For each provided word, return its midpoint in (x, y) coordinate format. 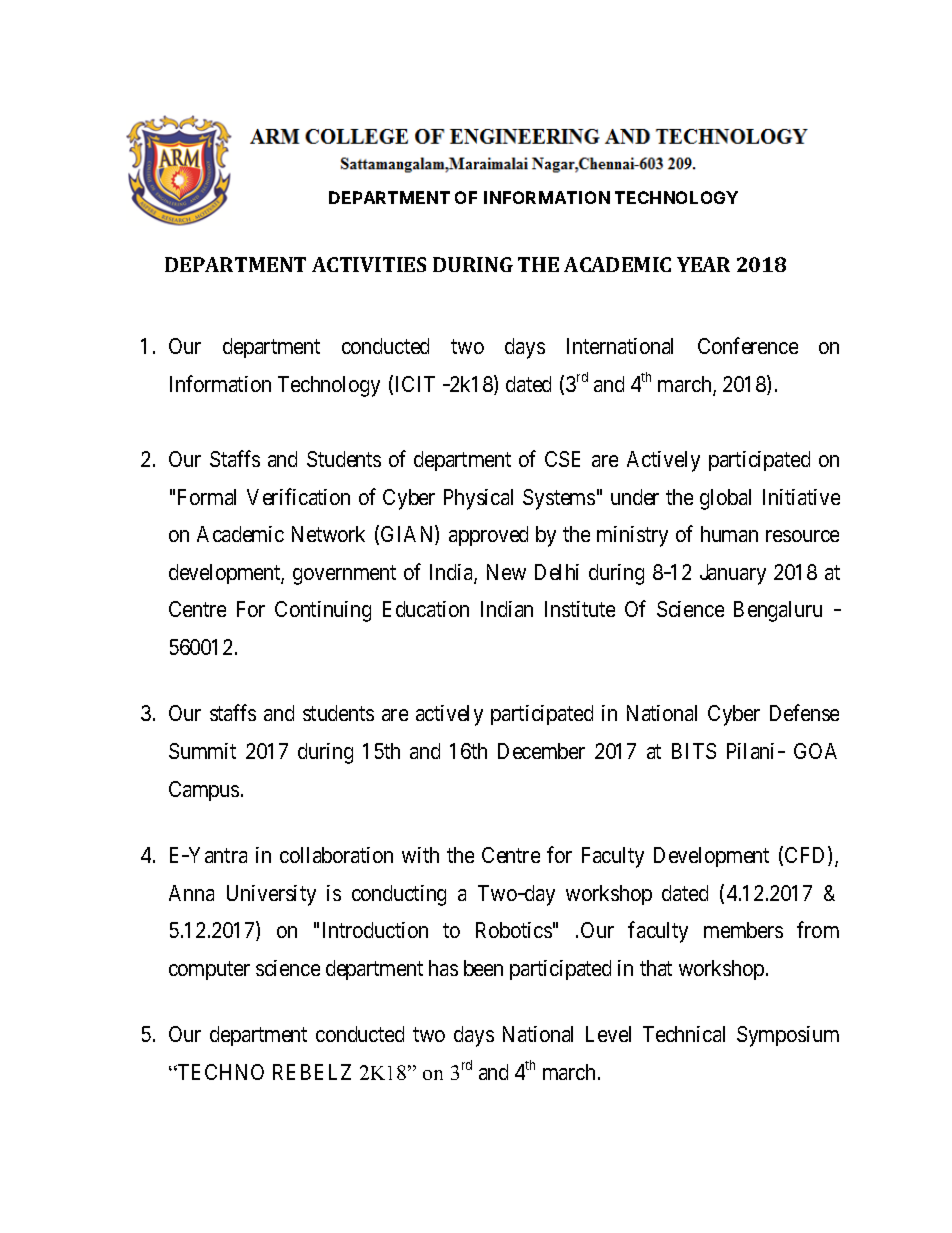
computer (209, 970)
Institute (580, 609)
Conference (748, 345)
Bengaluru (778, 611)
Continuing (323, 611)
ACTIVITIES (369, 264)
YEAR (703, 264)
